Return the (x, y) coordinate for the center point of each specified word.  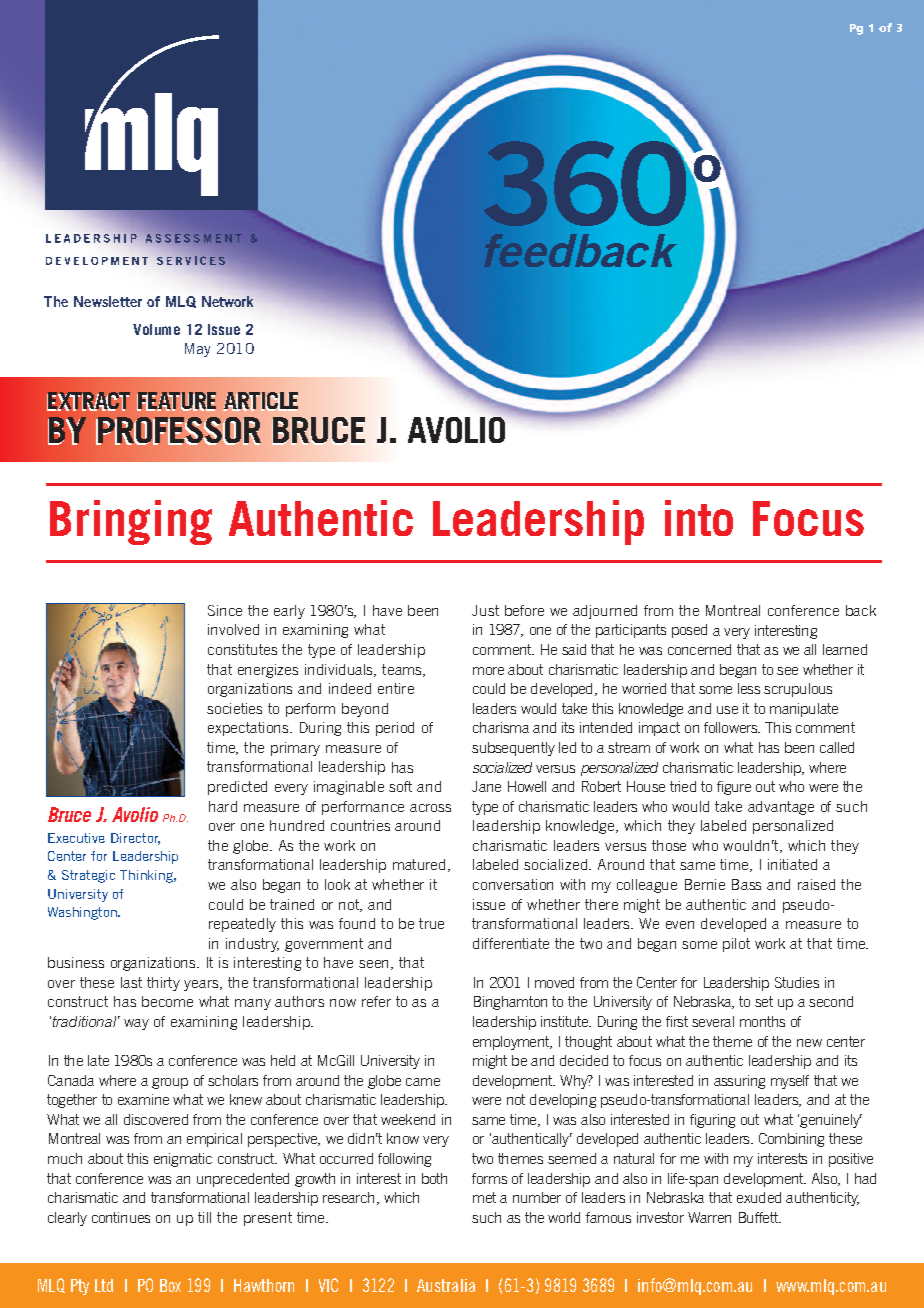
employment (512, 1043)
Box (170, 1285)
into (699, 518)
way (136, 1024)
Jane (486, 786)
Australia (446, 1285)
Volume (156, 329)
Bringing (131, 522)
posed (689, 631)
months (762, 1021)
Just (485, 610)
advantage (781, 808)
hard (223, 806)
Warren (709, 1217)
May (197, 350)
